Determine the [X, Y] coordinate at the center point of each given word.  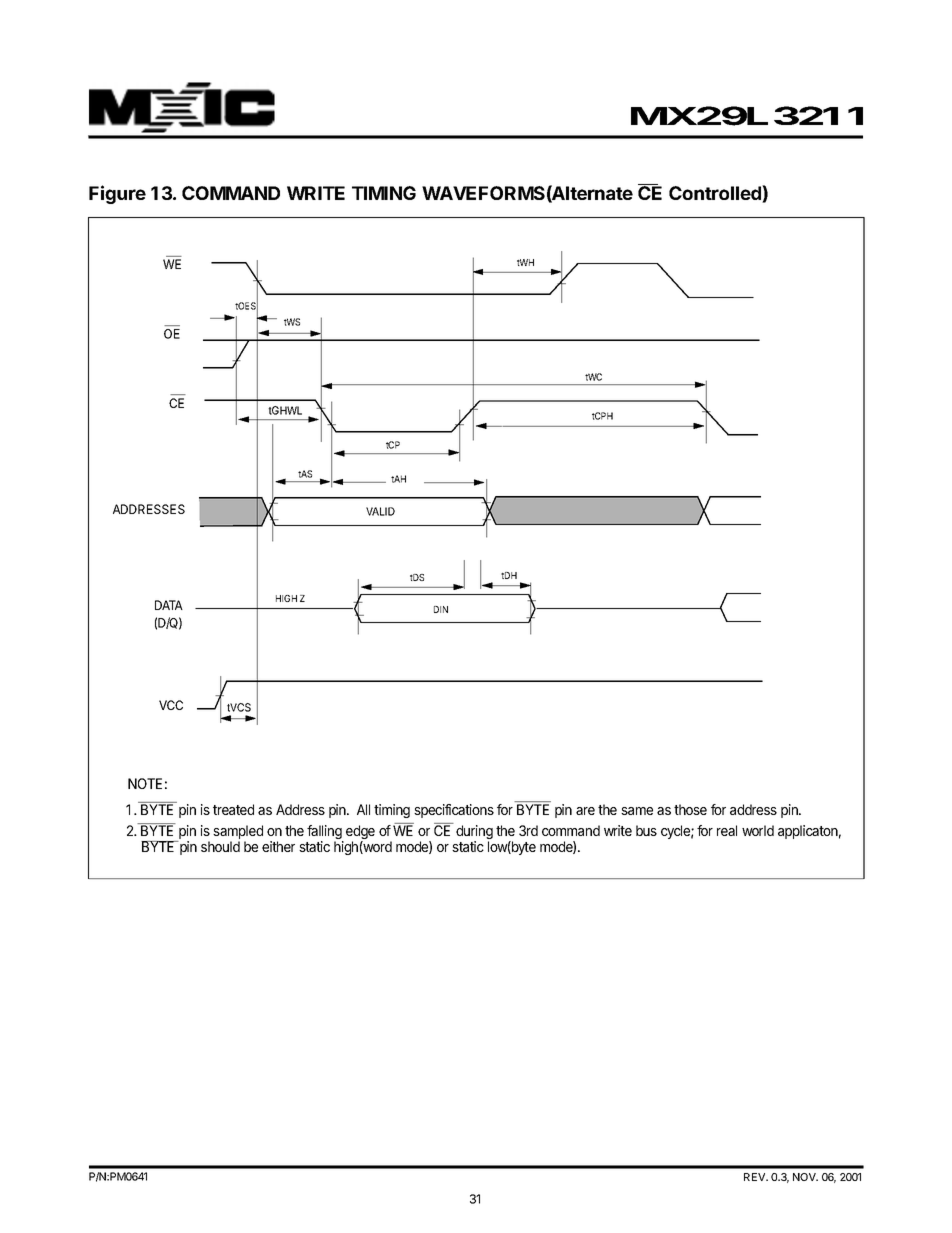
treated [233, 809]
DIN [441, 609]
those [690, 809]
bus [646, 830]
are [585, 811]
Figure [117, 194]
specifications [454, 811]
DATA [169, 605]
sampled [238, 833]
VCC [171, 705]
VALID [380, 511]
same [637, 811]
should [220, 846]
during [474, 833]
